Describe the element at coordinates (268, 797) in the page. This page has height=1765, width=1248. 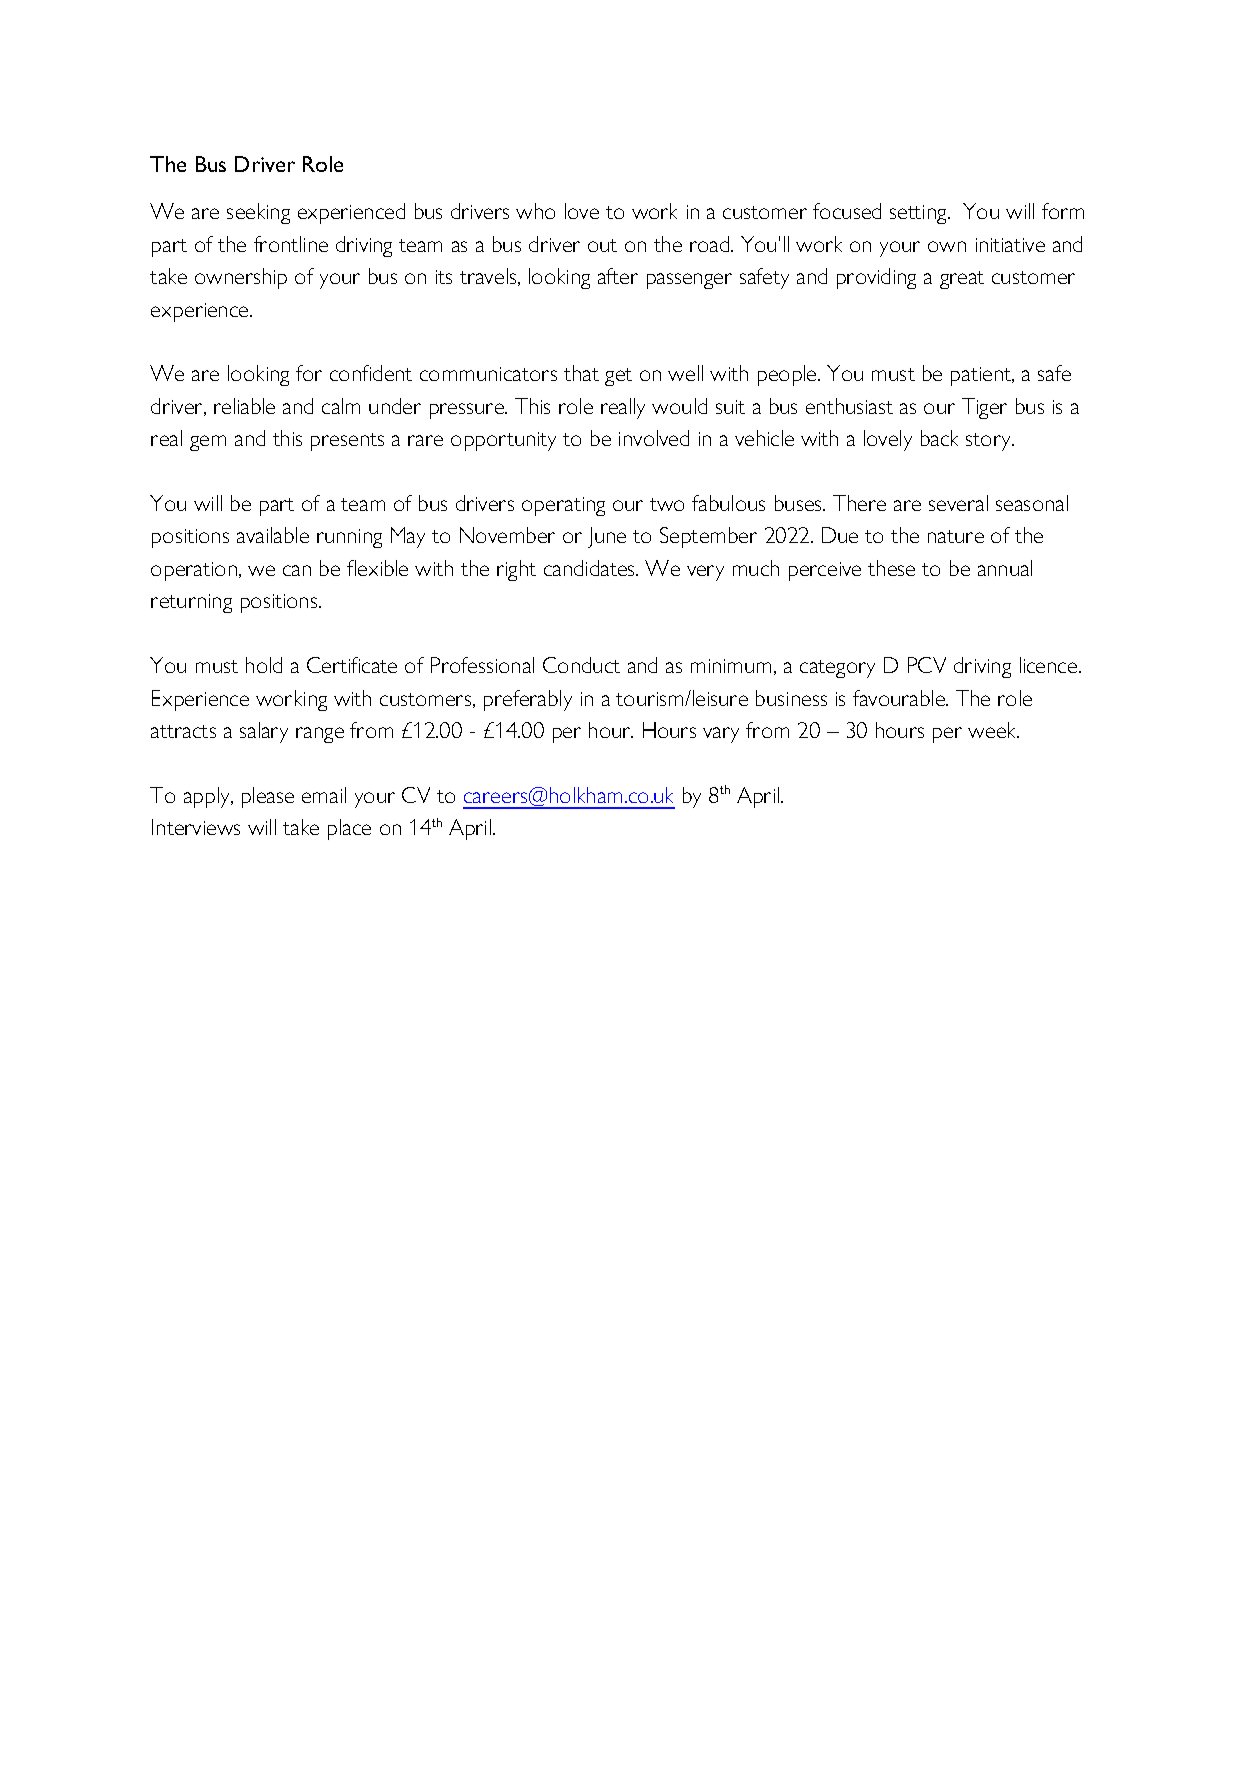
I see `please` at that location.
